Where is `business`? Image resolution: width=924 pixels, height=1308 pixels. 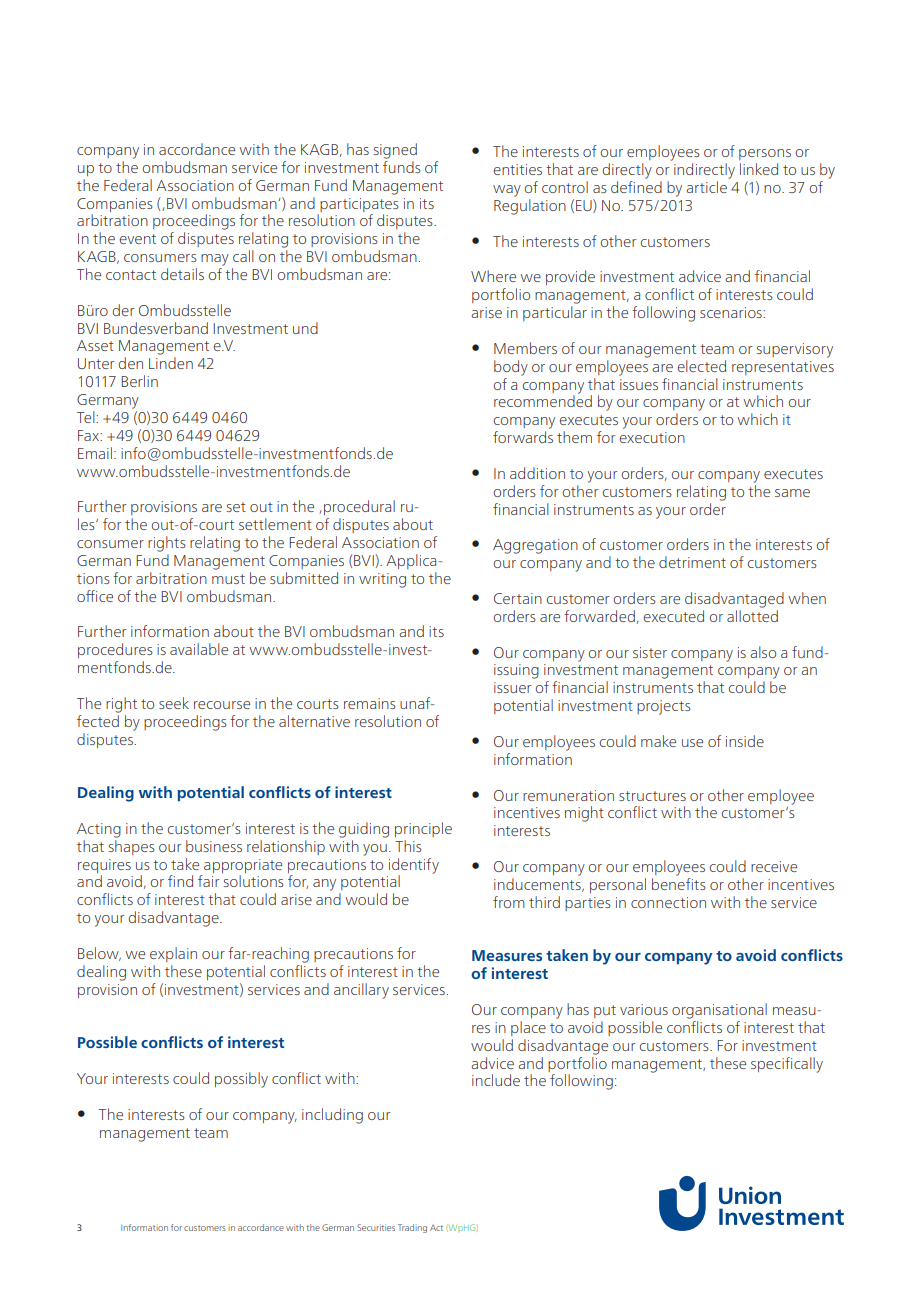 business is located at coordinates (214, 846).
